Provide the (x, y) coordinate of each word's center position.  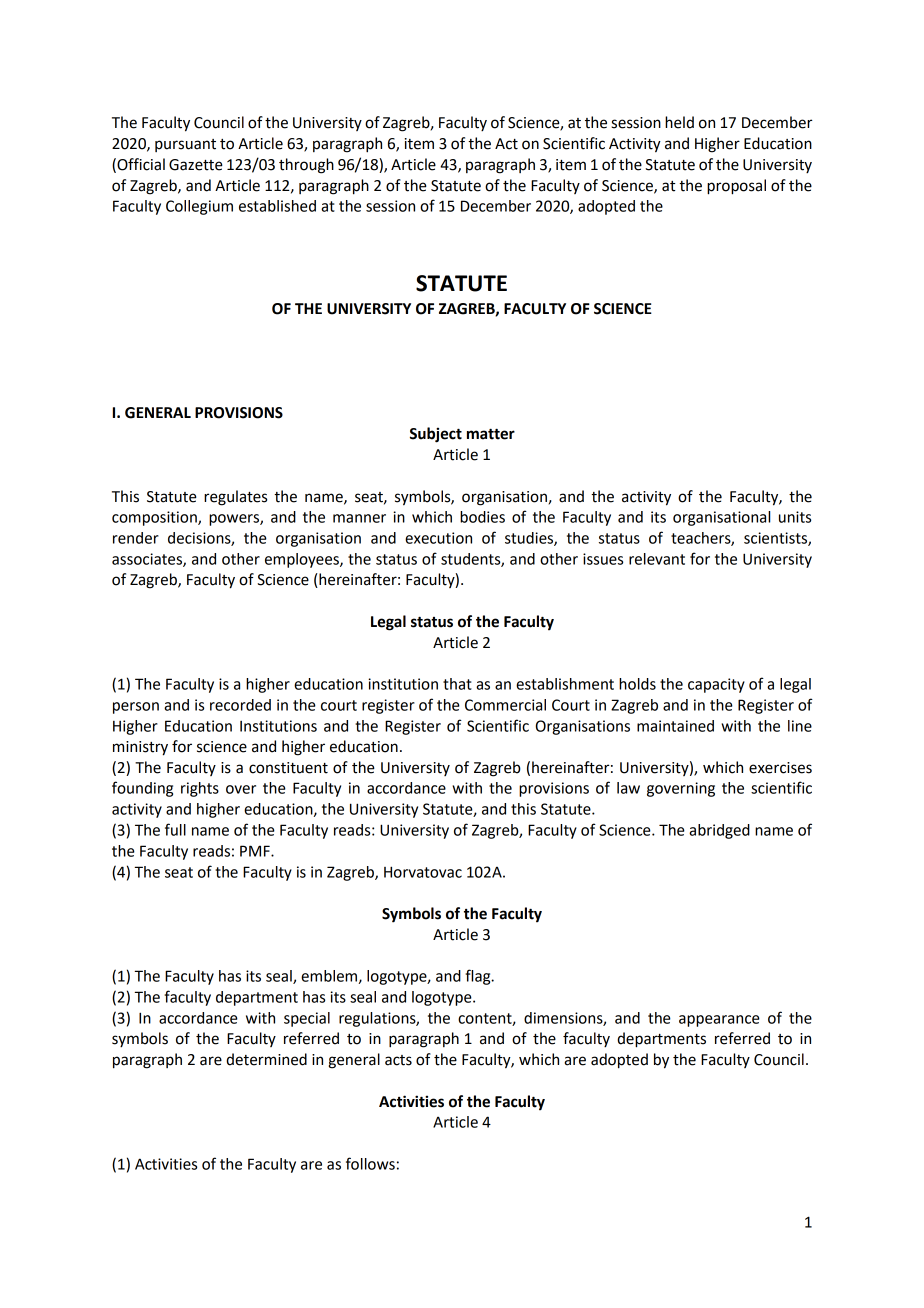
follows (370, 1163)
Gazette (196, 165)
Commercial (505, 705)
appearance (719, 1021)
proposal (736, 187)
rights (200, 789)
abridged (719, 831)
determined (266, 1059)
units (795, 517)
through (306, 166)
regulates (235, 498)
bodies (482, 517)
